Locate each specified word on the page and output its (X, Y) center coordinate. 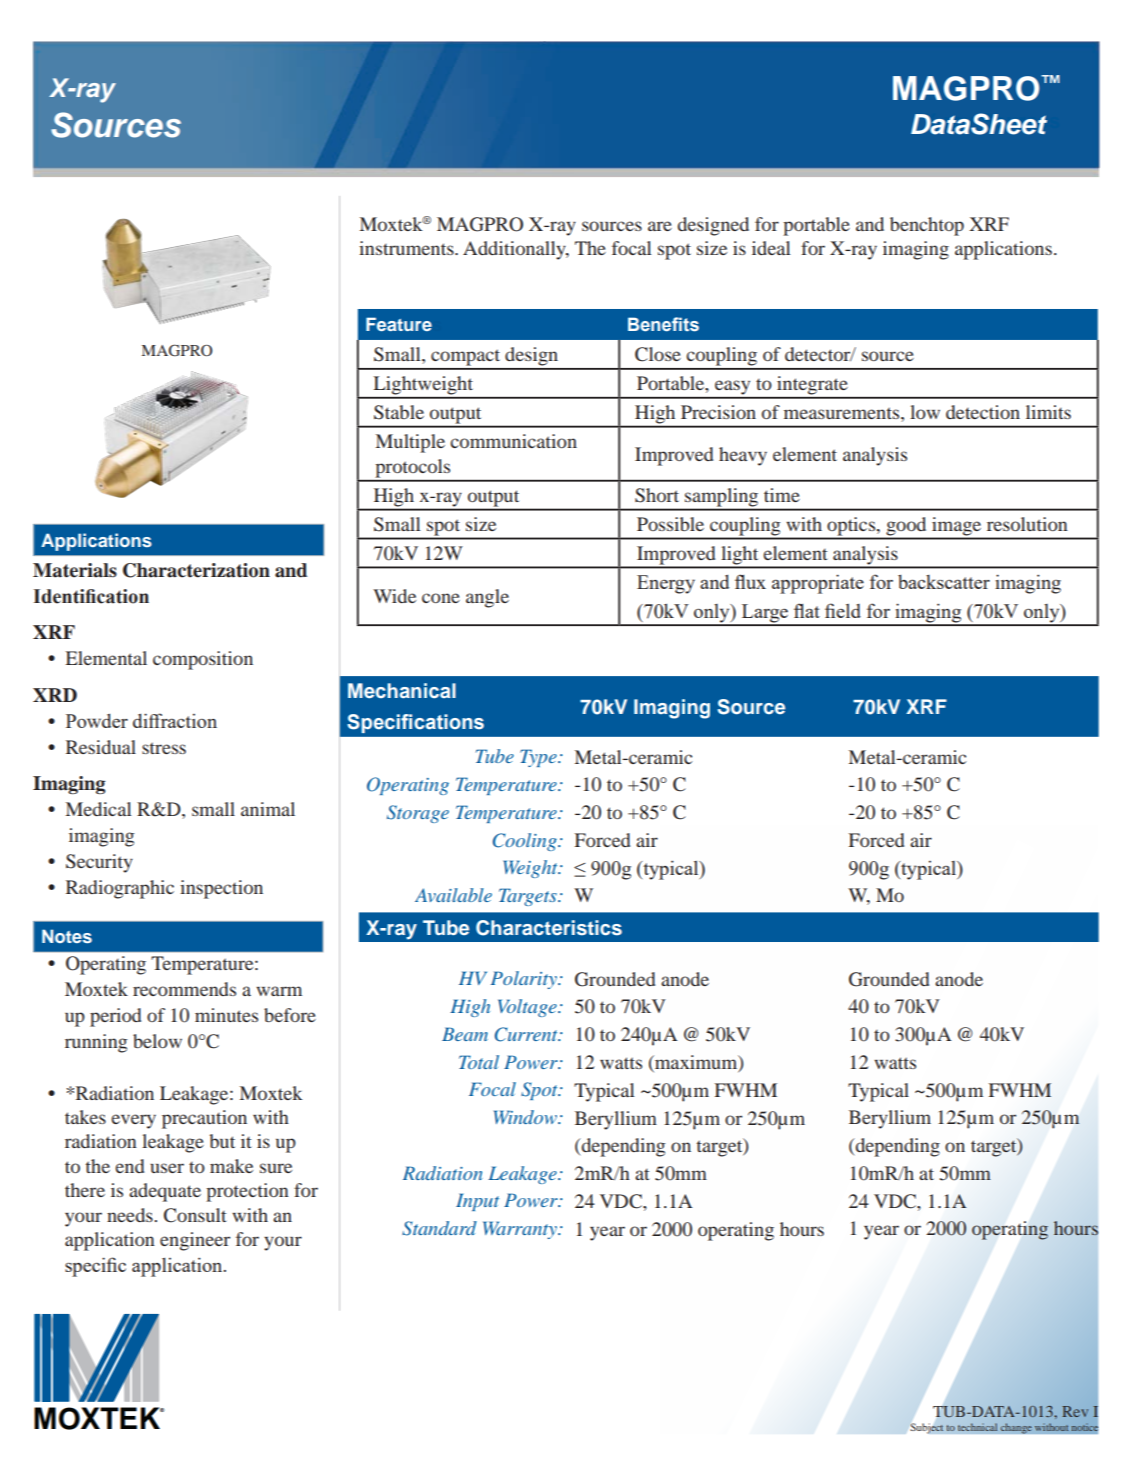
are (660, 226)
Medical (99, 809)
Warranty (521, 1230)
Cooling (526, 842)
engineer (195, 1241)
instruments (407, 248)
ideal (771, 248)
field (843, 610)
